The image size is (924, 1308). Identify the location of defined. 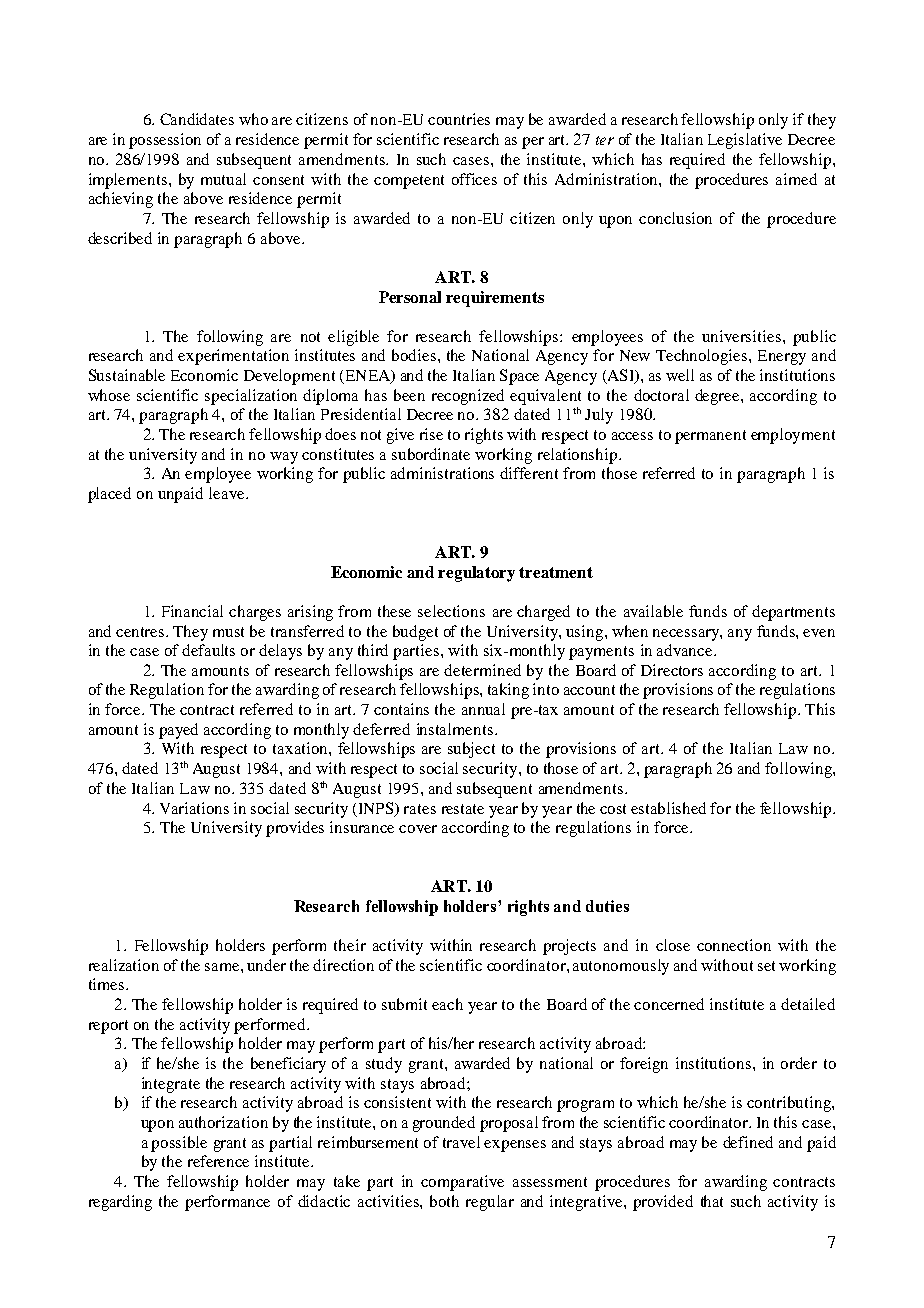
(748, 1142).
